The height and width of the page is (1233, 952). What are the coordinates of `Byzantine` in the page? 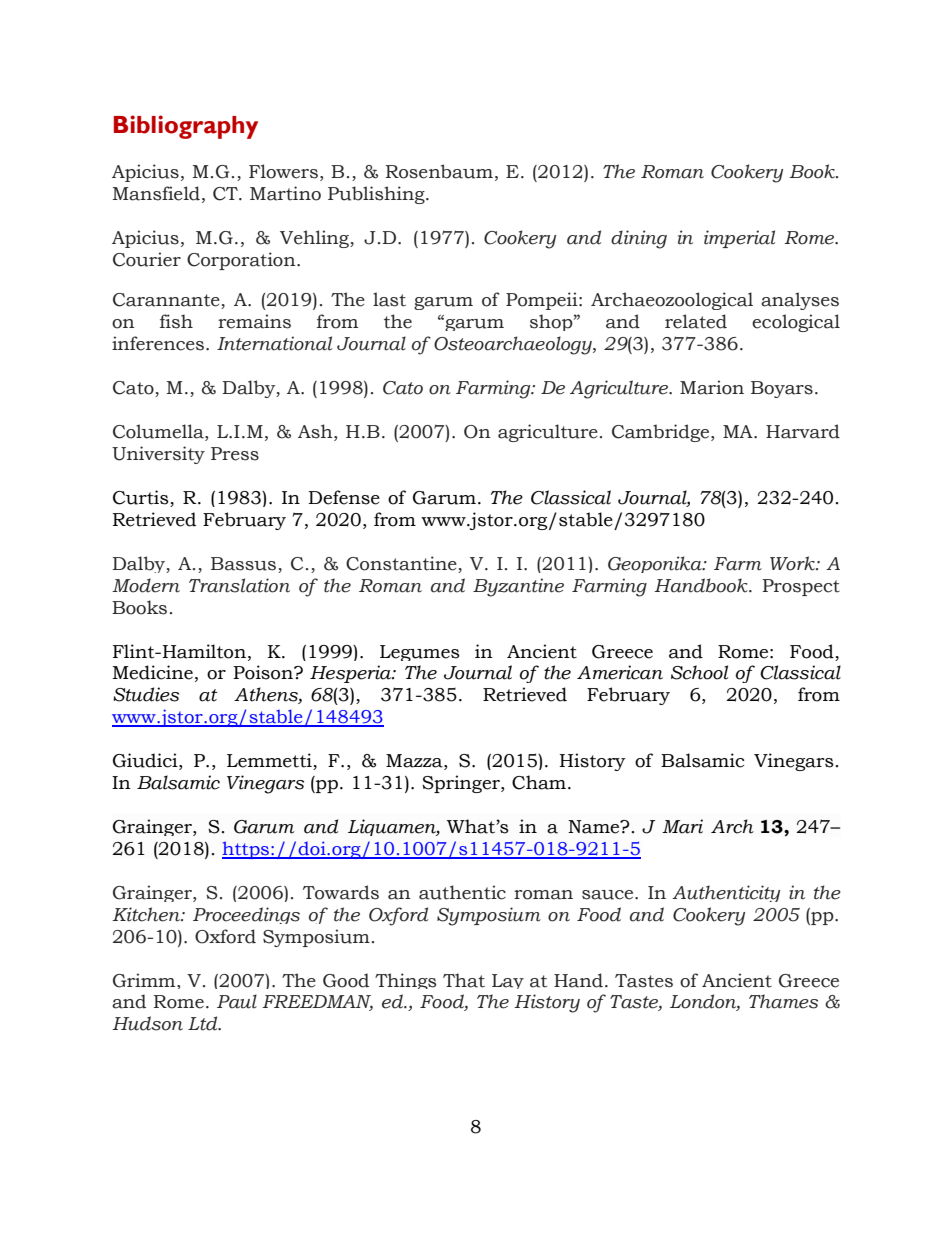 It's located at (518, 587).
